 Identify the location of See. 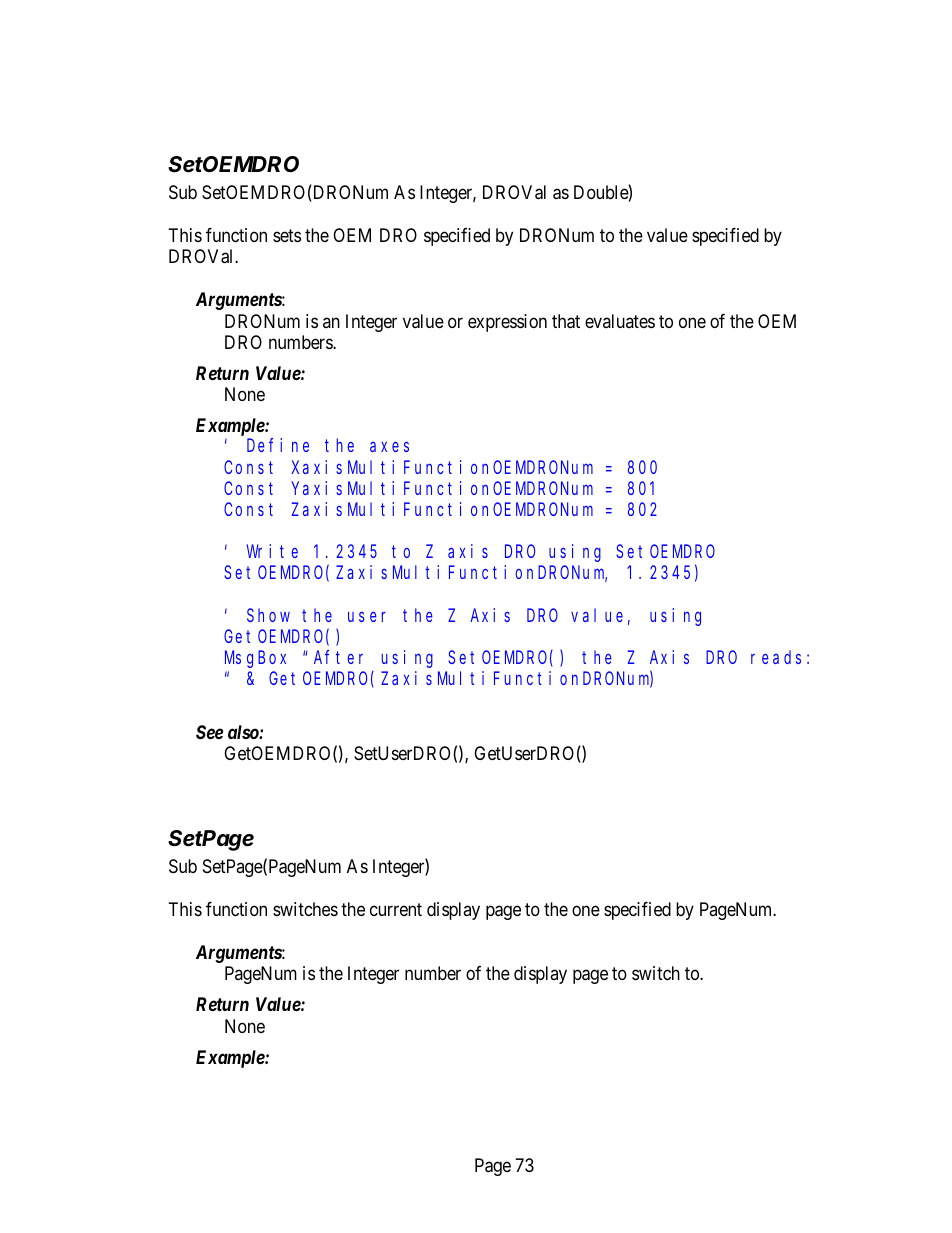
(209, 732).
